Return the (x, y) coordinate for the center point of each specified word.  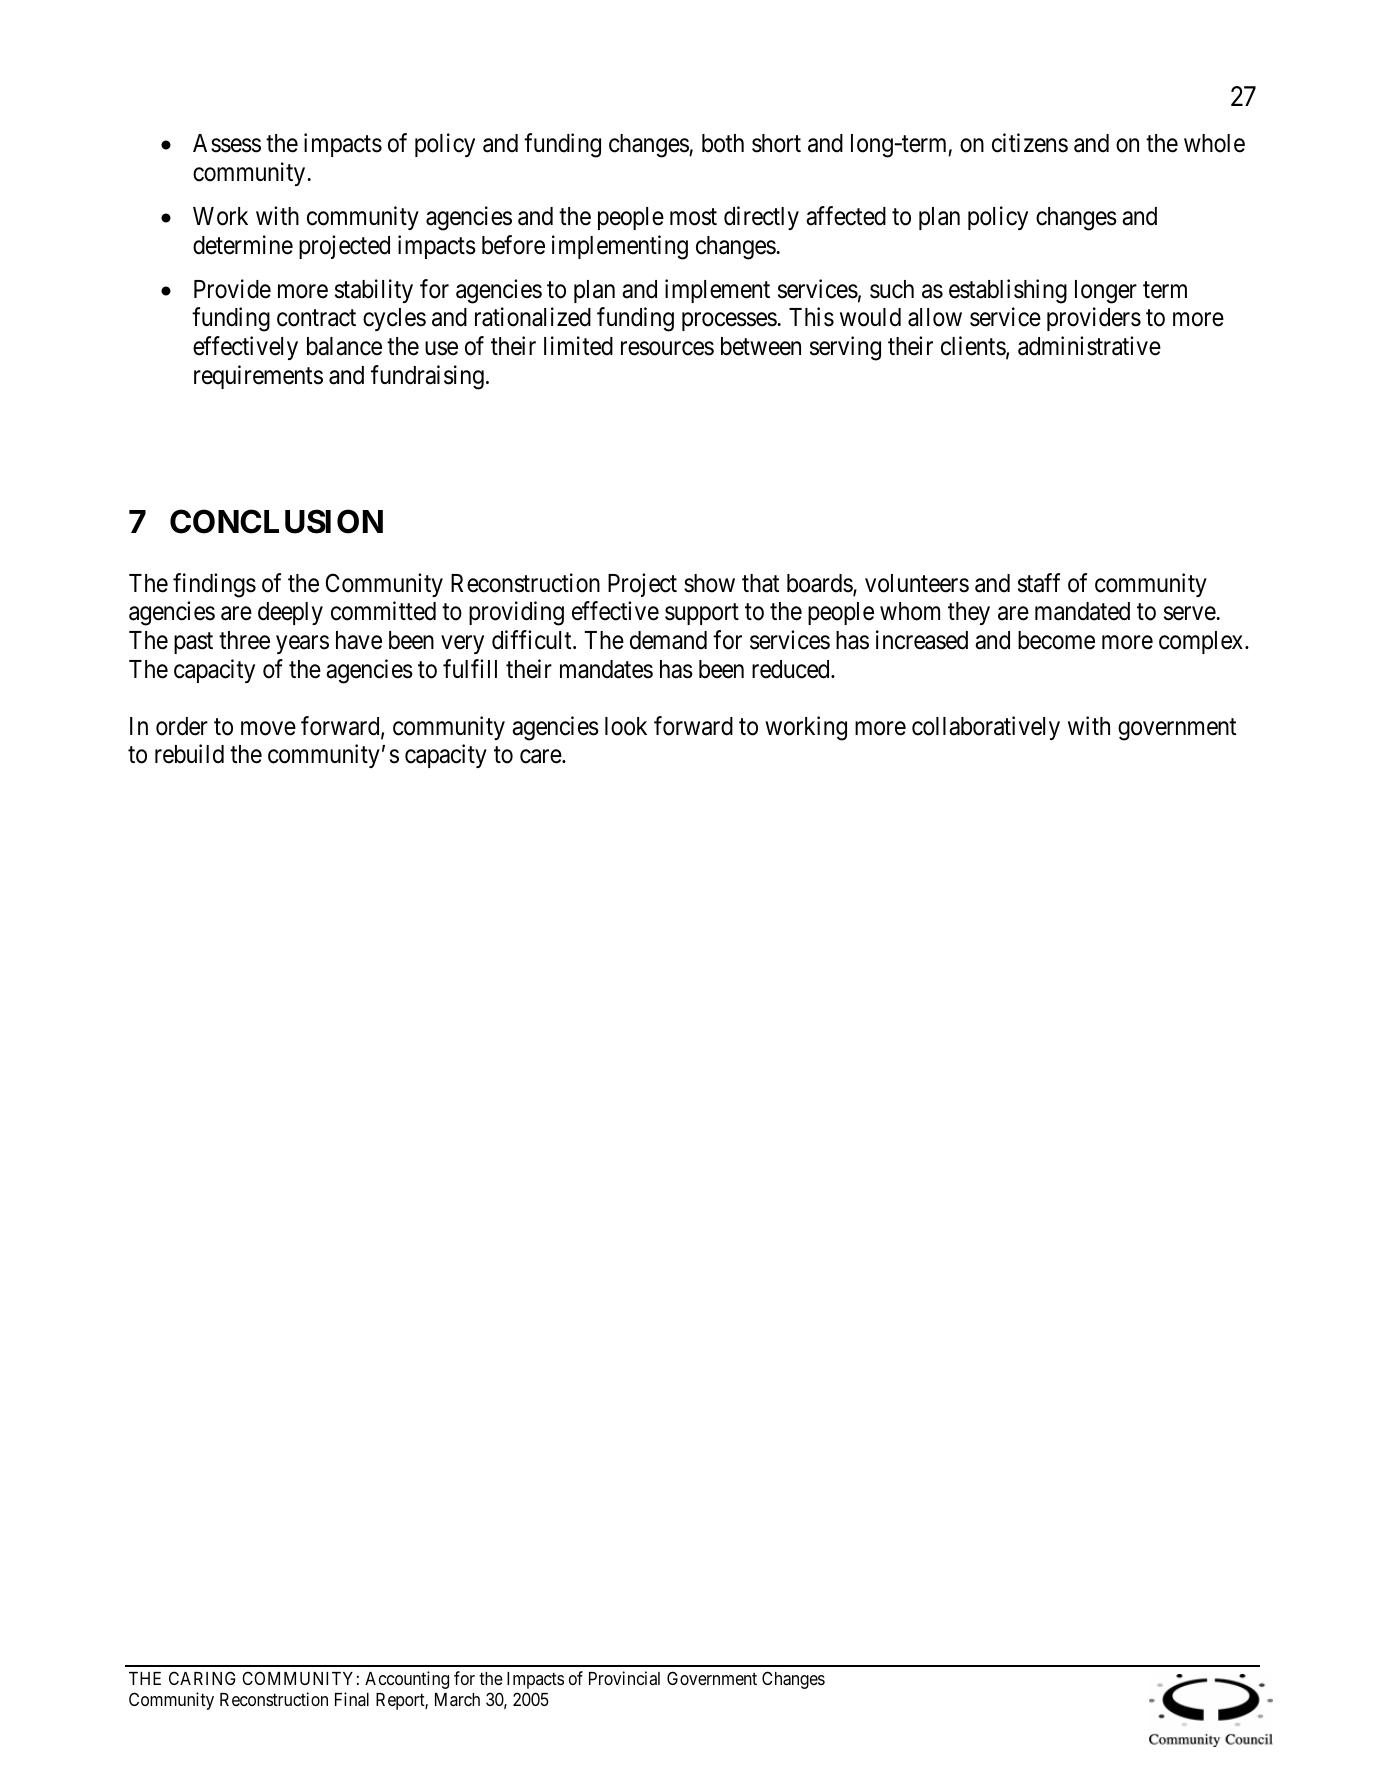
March (457, 1699)
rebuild (189, 754)
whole (1214, 143)
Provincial (624, 1678)
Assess (227, 143)
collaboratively (986, 728)
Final (352, 1699)
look (626, 726)
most (693, 217)
